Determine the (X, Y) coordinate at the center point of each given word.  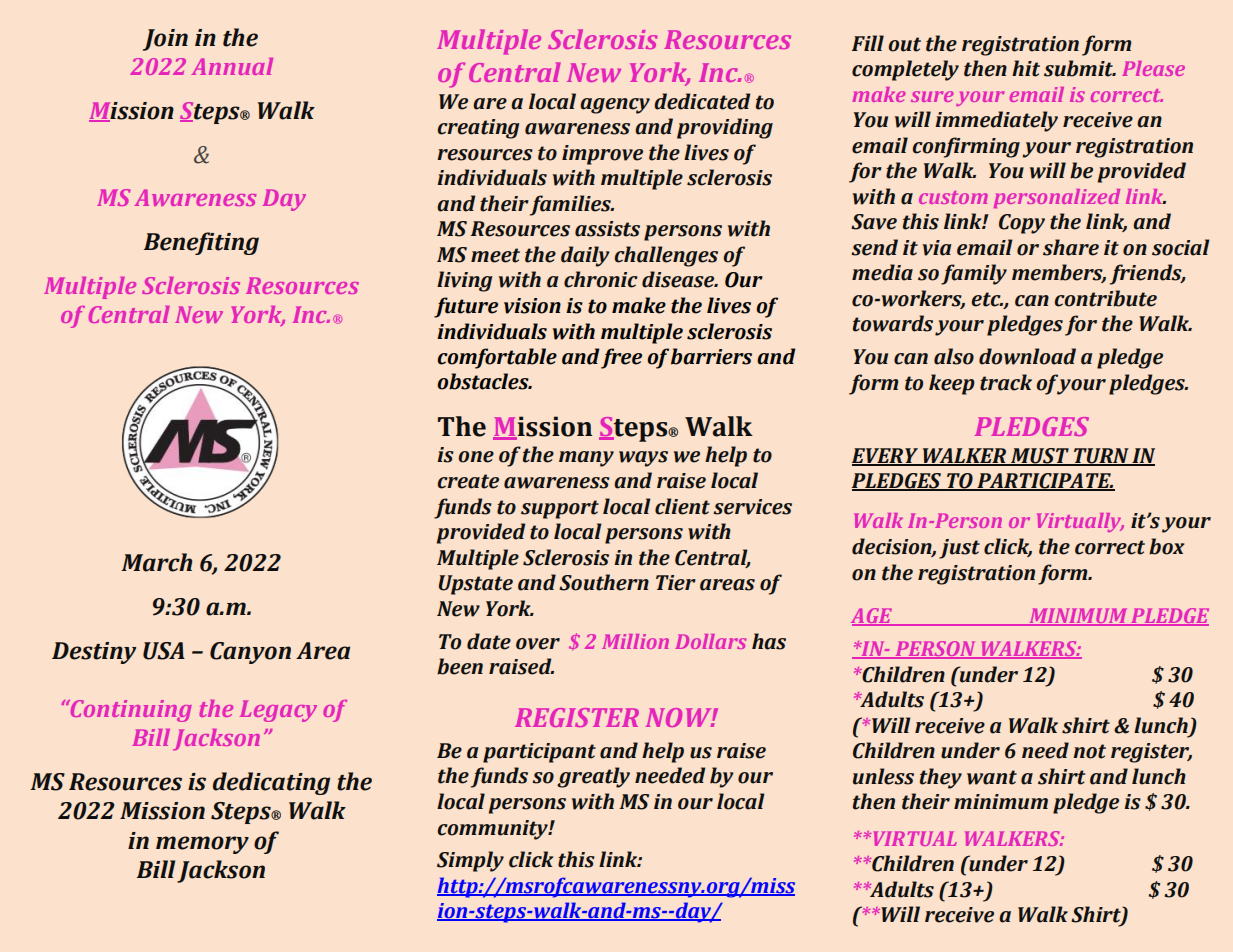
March (156, 562)
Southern (604, 582)
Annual (232, 66)
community (493, 830)
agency (615, 106)
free (621, 358)
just (959, 549)
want (992, 777)
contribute (1105, 298)
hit (1026, 68)
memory (202, 845)
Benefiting (201, 243)
